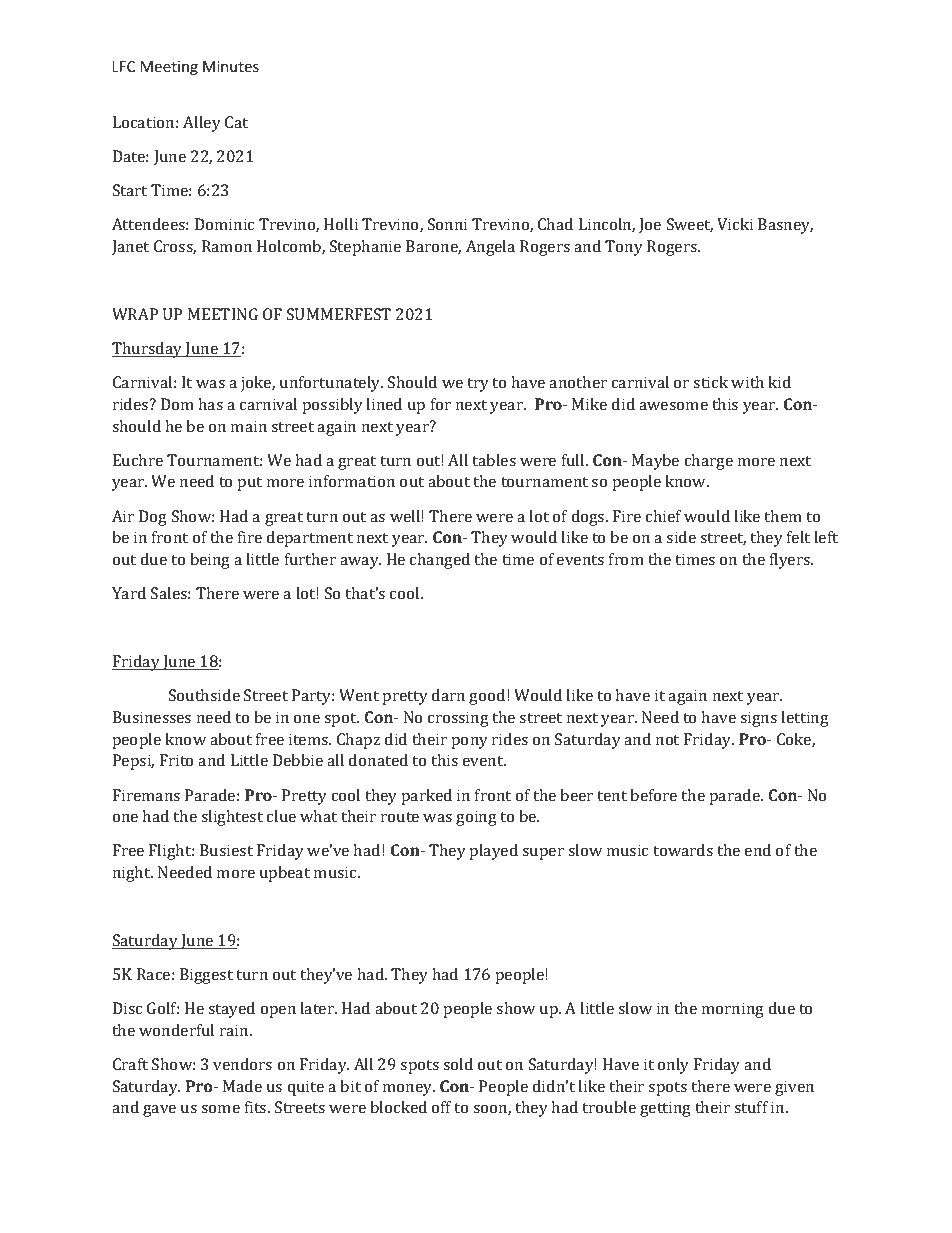 This screenshot has height=1233, width=952. Describe the element at coordinates (735, 224) in the screenshot. I see `Vicki` at that location.
